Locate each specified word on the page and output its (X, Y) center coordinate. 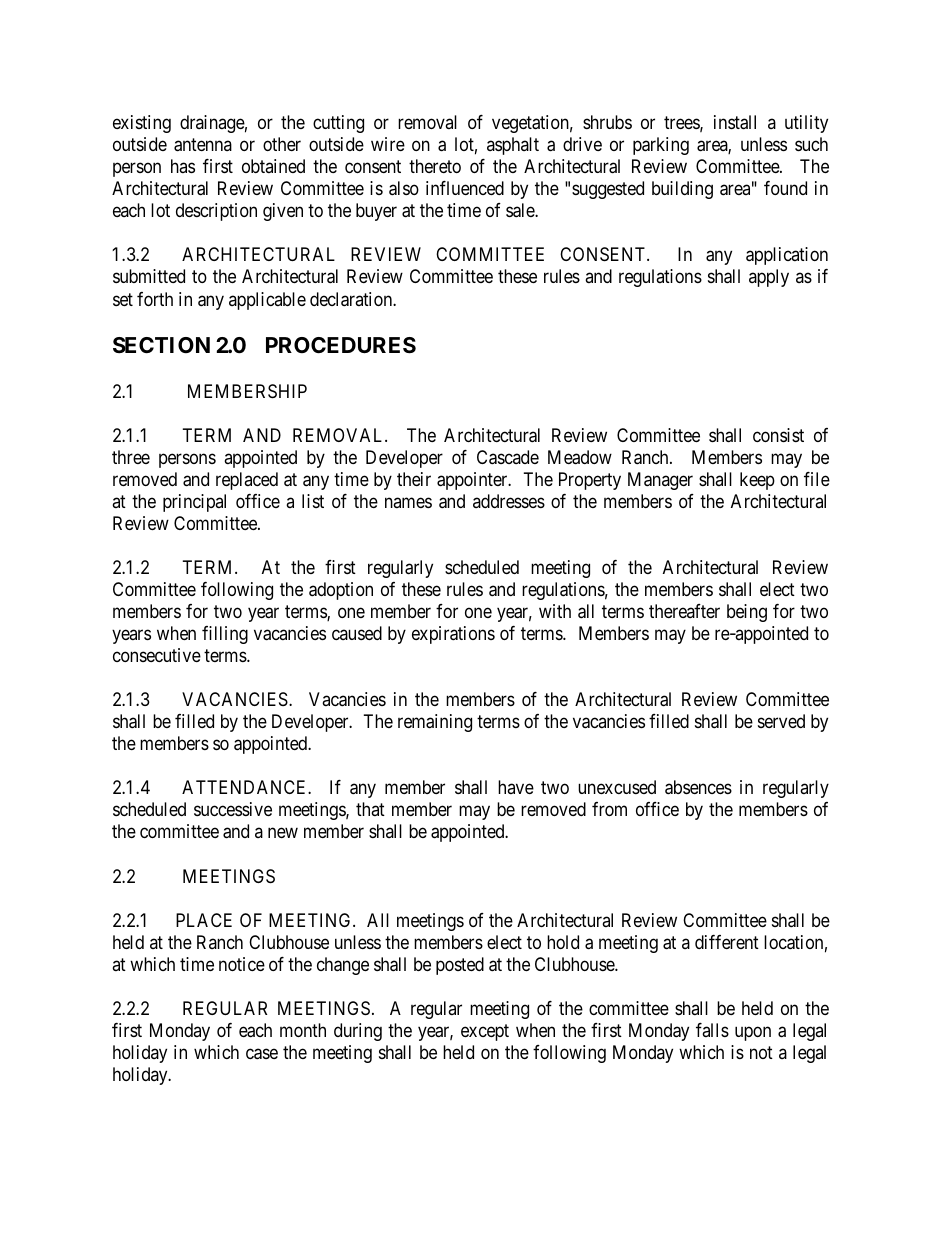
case (262, 1054)
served (781, 721)
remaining (435, 723)
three (131, 457)
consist (778, 435)
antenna (203, 145)
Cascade (508, 457)
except (485, 1032)
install (735, 122)
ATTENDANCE (245, 787)
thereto (435, 166)
